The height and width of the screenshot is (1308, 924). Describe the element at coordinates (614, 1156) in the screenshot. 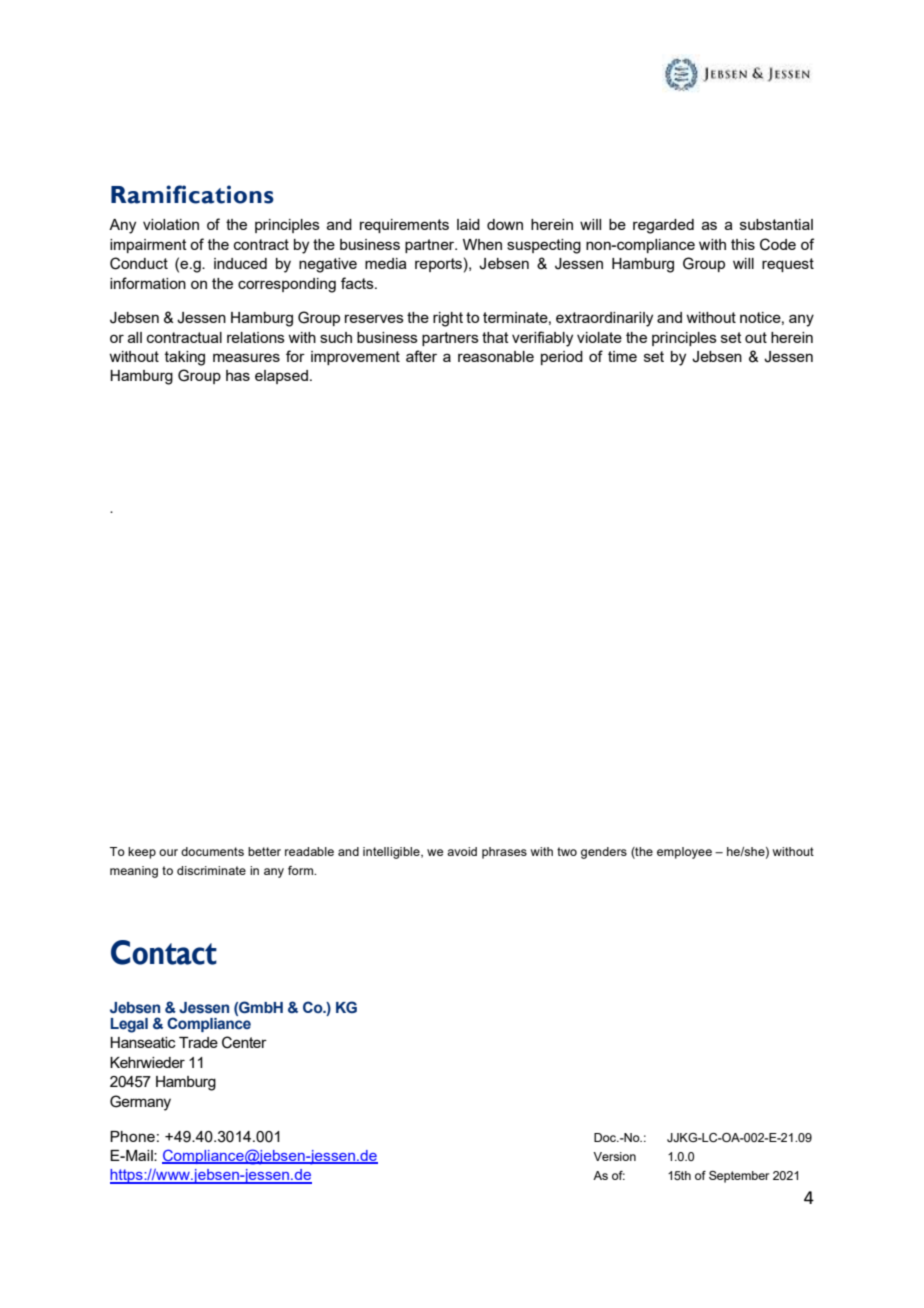

I see `Version` at that location.
